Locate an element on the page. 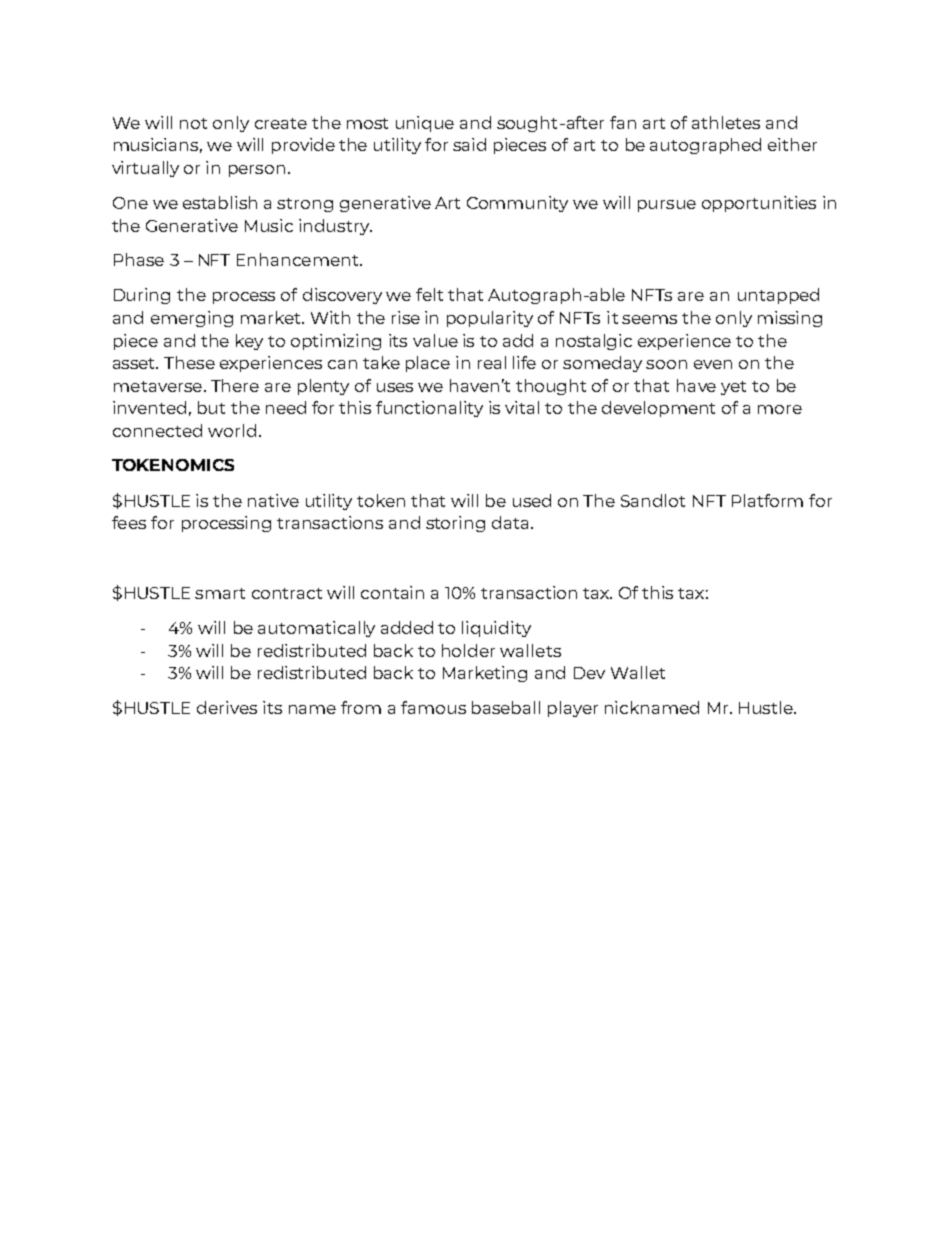  world is located at coordinates (232, 430).
